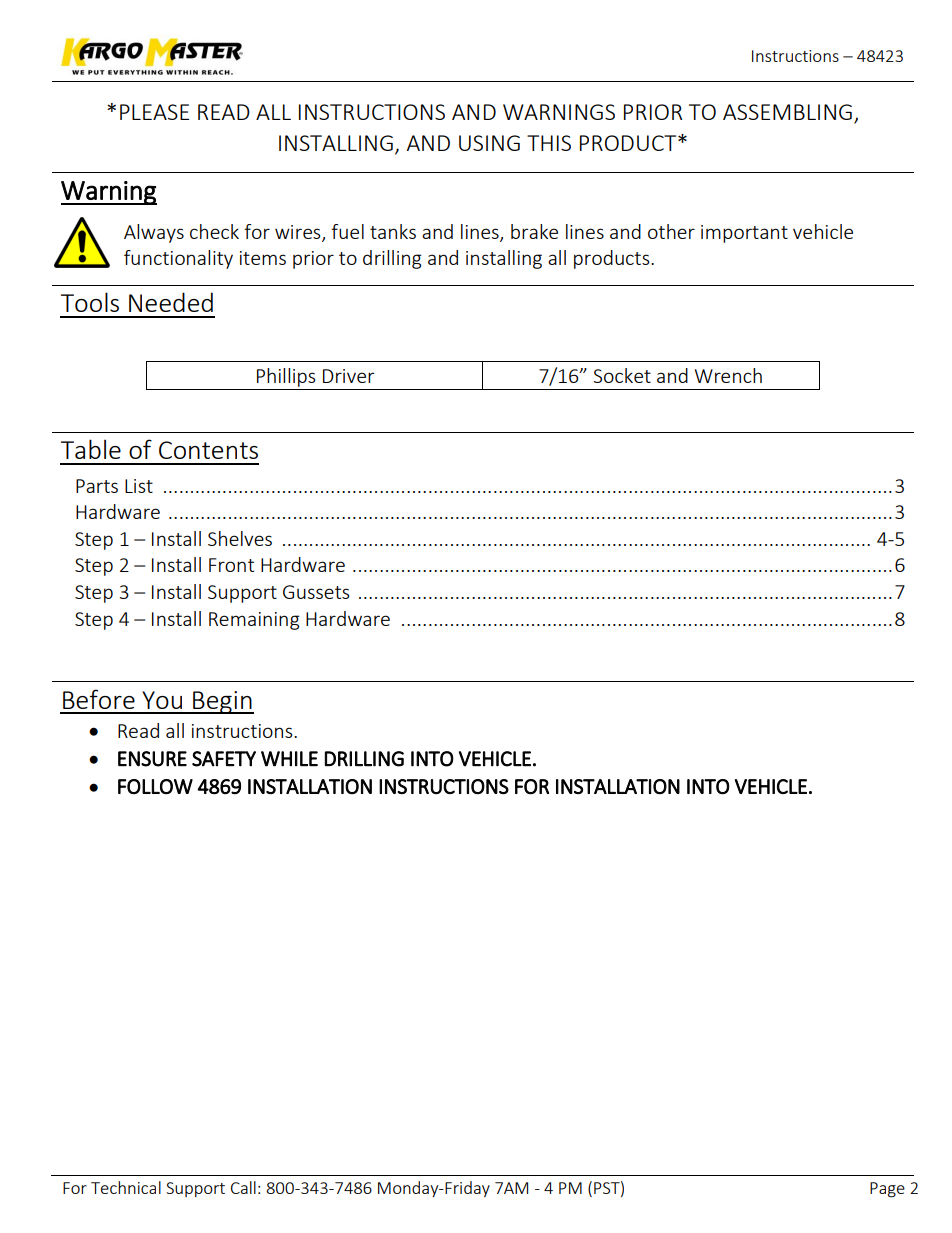 This image has height=1233, width=952. What do you see at coordinates (154, 112) in the image?
I see `PLEASE` at bounding box center [154, 112].
